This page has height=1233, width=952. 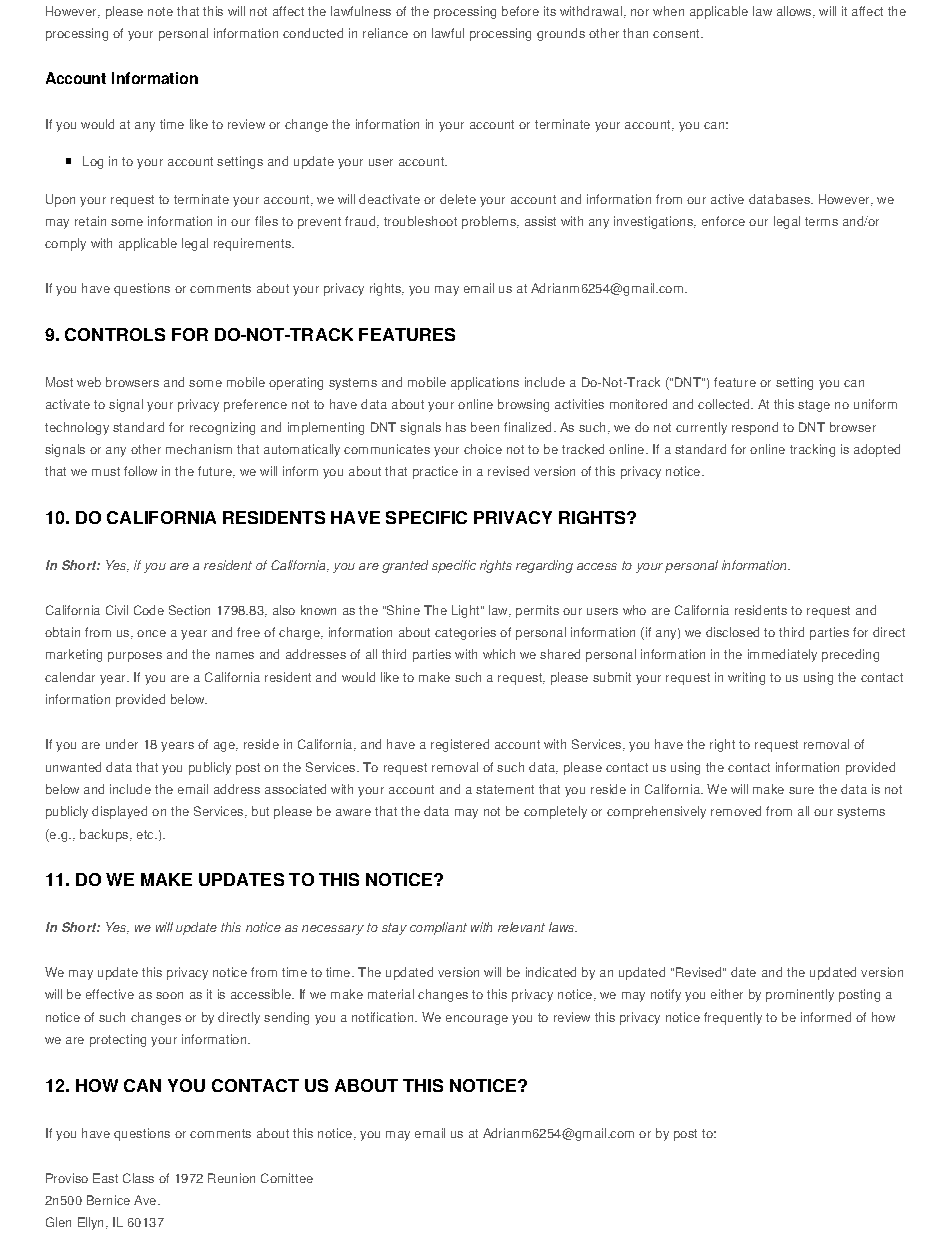 I want to click on Comittee, so click(x=287, y=1178).
